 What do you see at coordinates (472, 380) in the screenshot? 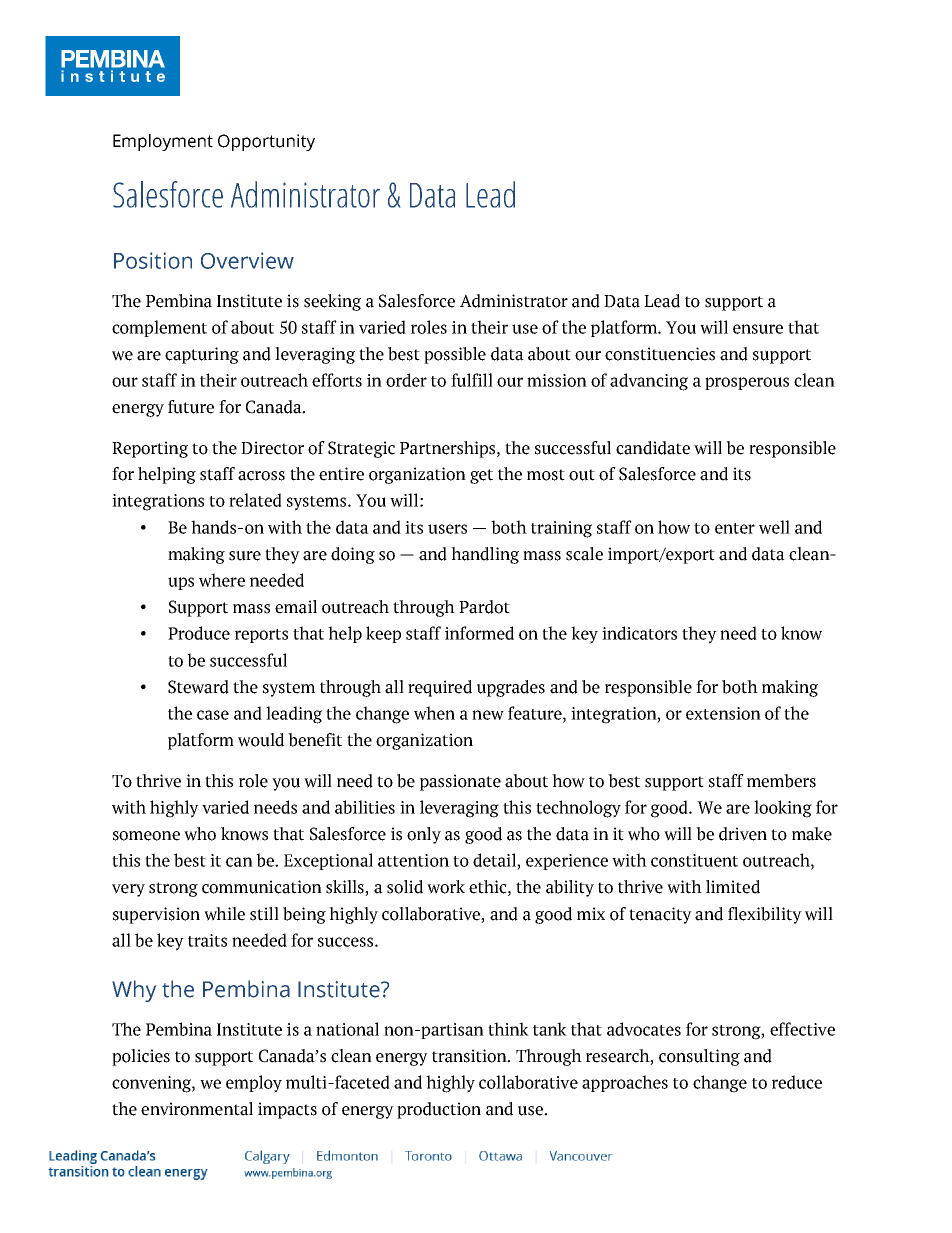
I see `fulfill` at bounding box center [472, 380].
